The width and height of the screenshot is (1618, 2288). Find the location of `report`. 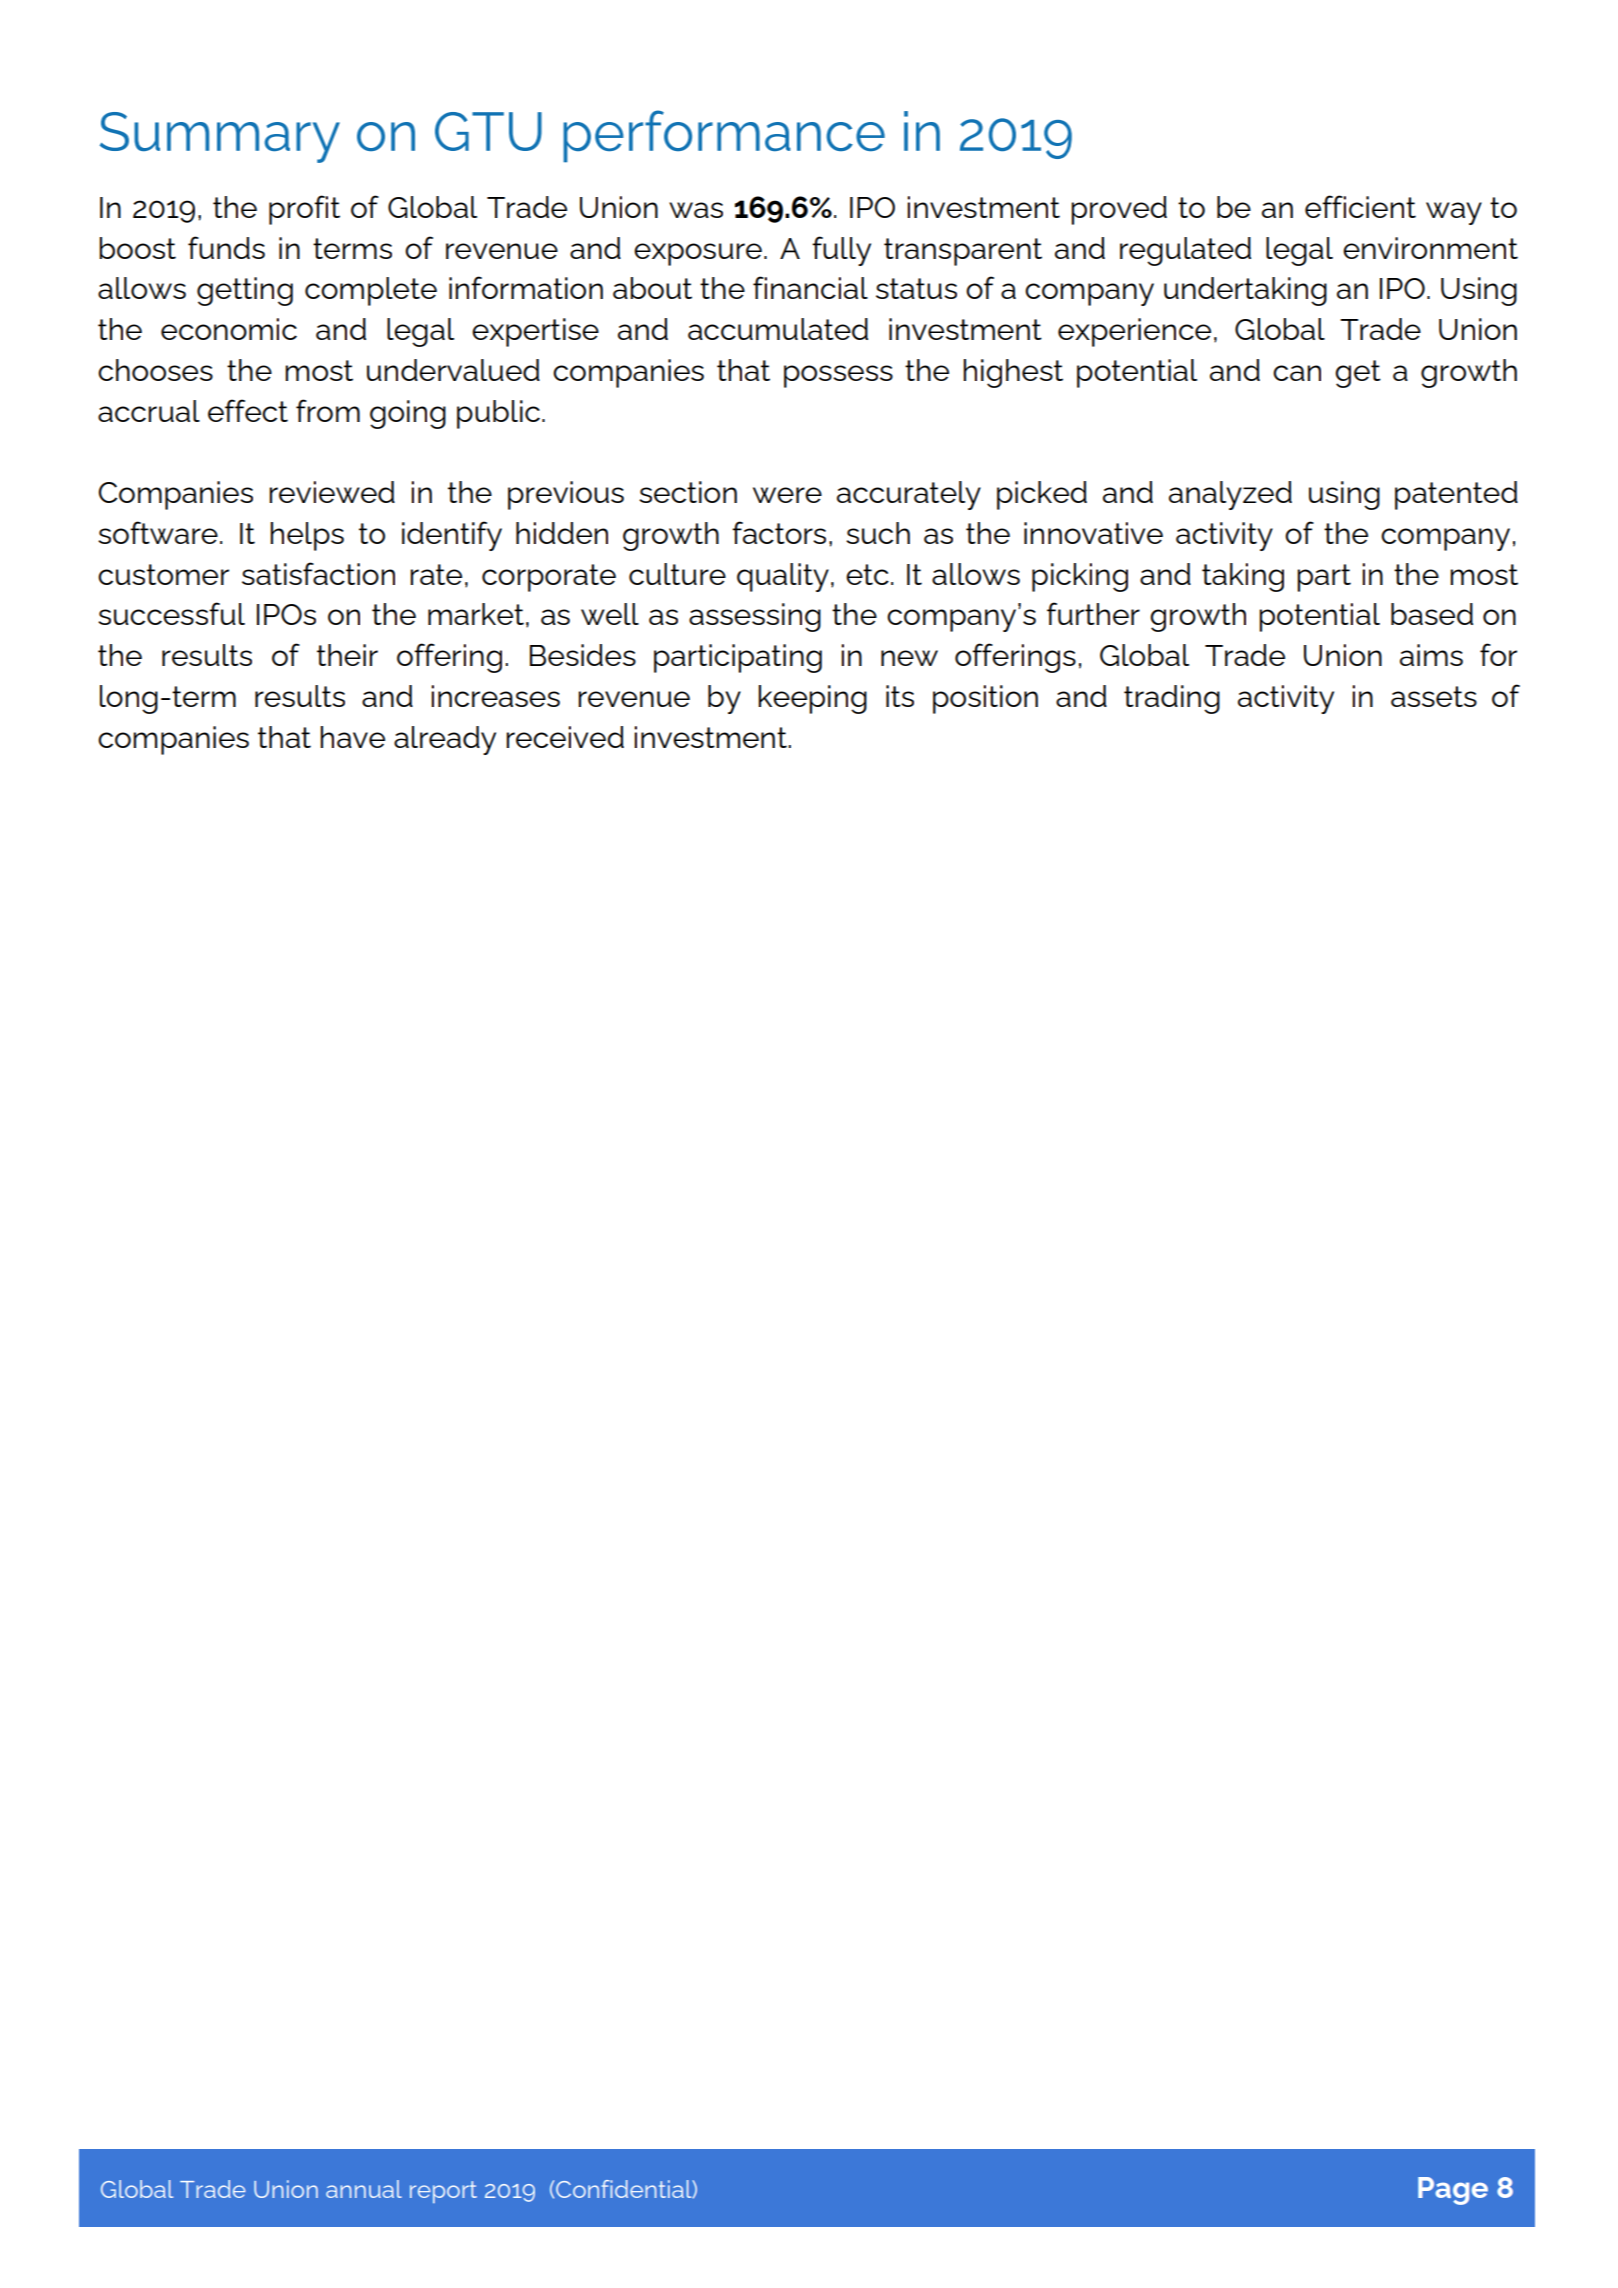

report is located at coordinates (443, 2192).
